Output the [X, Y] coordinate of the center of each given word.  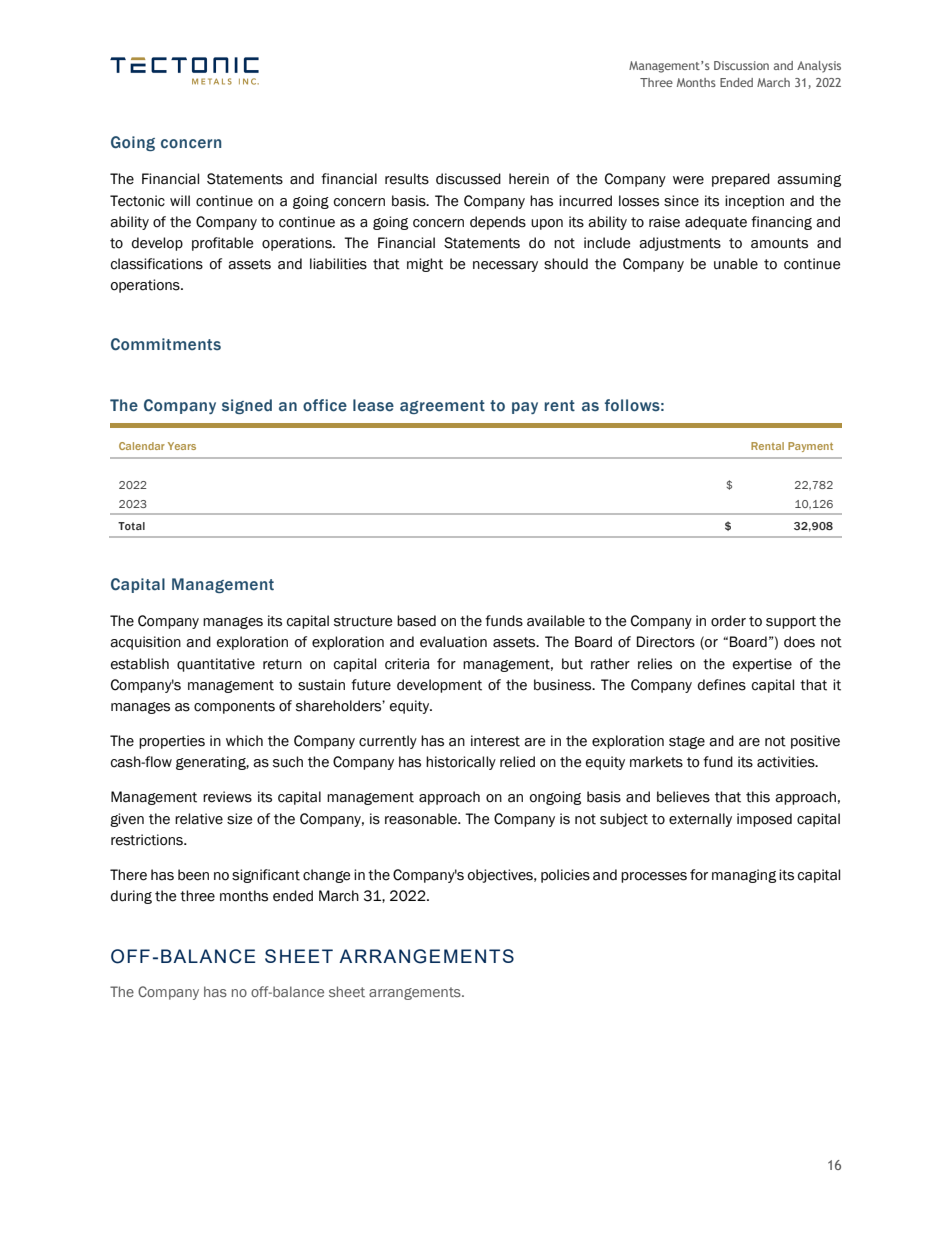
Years [182, 446]
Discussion [741, 65]
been [193, 875]
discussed [468, 179]
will [180, 200]
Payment [810, 447]
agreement [442, 407]
